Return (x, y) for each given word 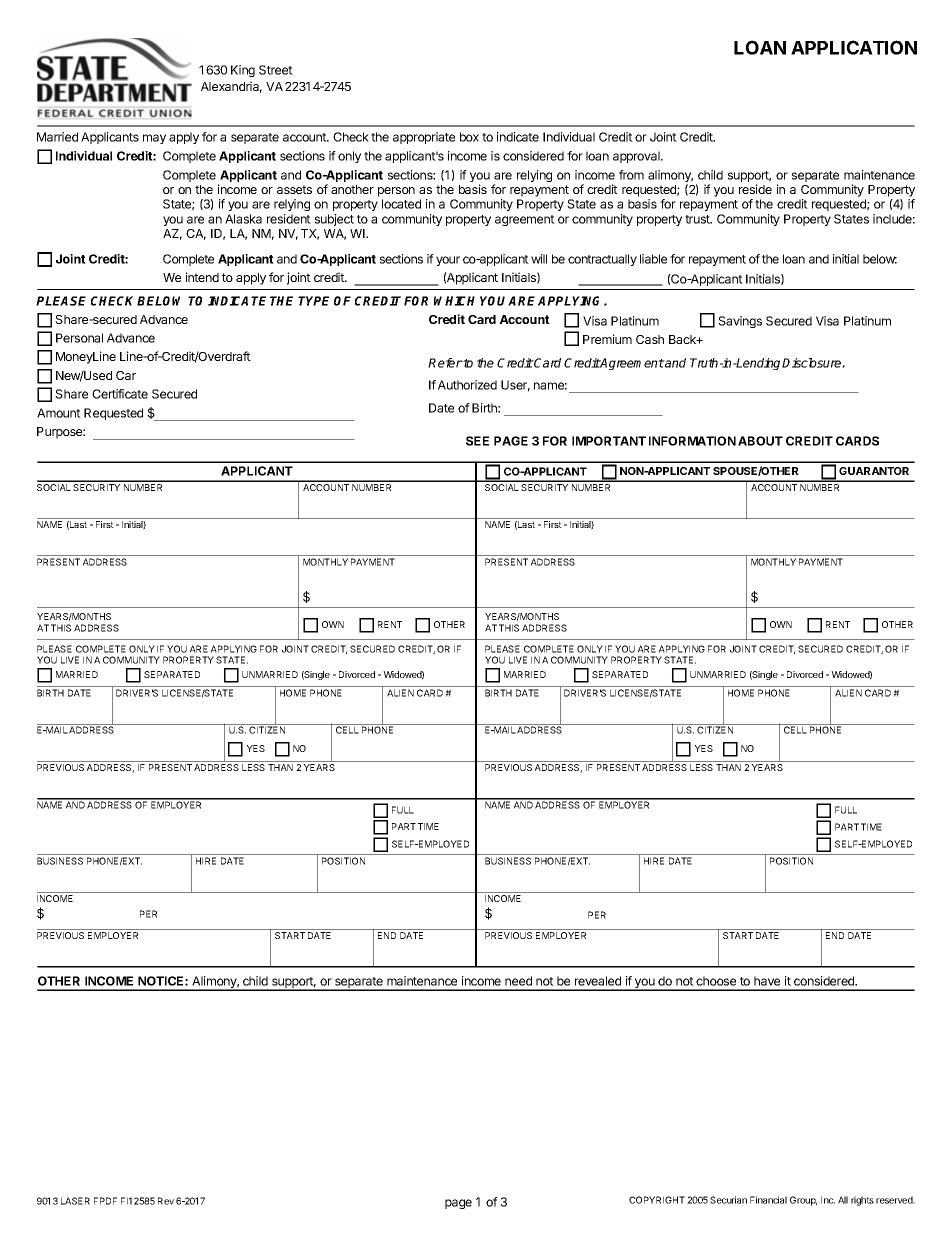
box (469, 137)
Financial (768, 1200)
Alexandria (231, 87)
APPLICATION (854, 47)
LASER (75, 1201)
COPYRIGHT (657, 1200)
